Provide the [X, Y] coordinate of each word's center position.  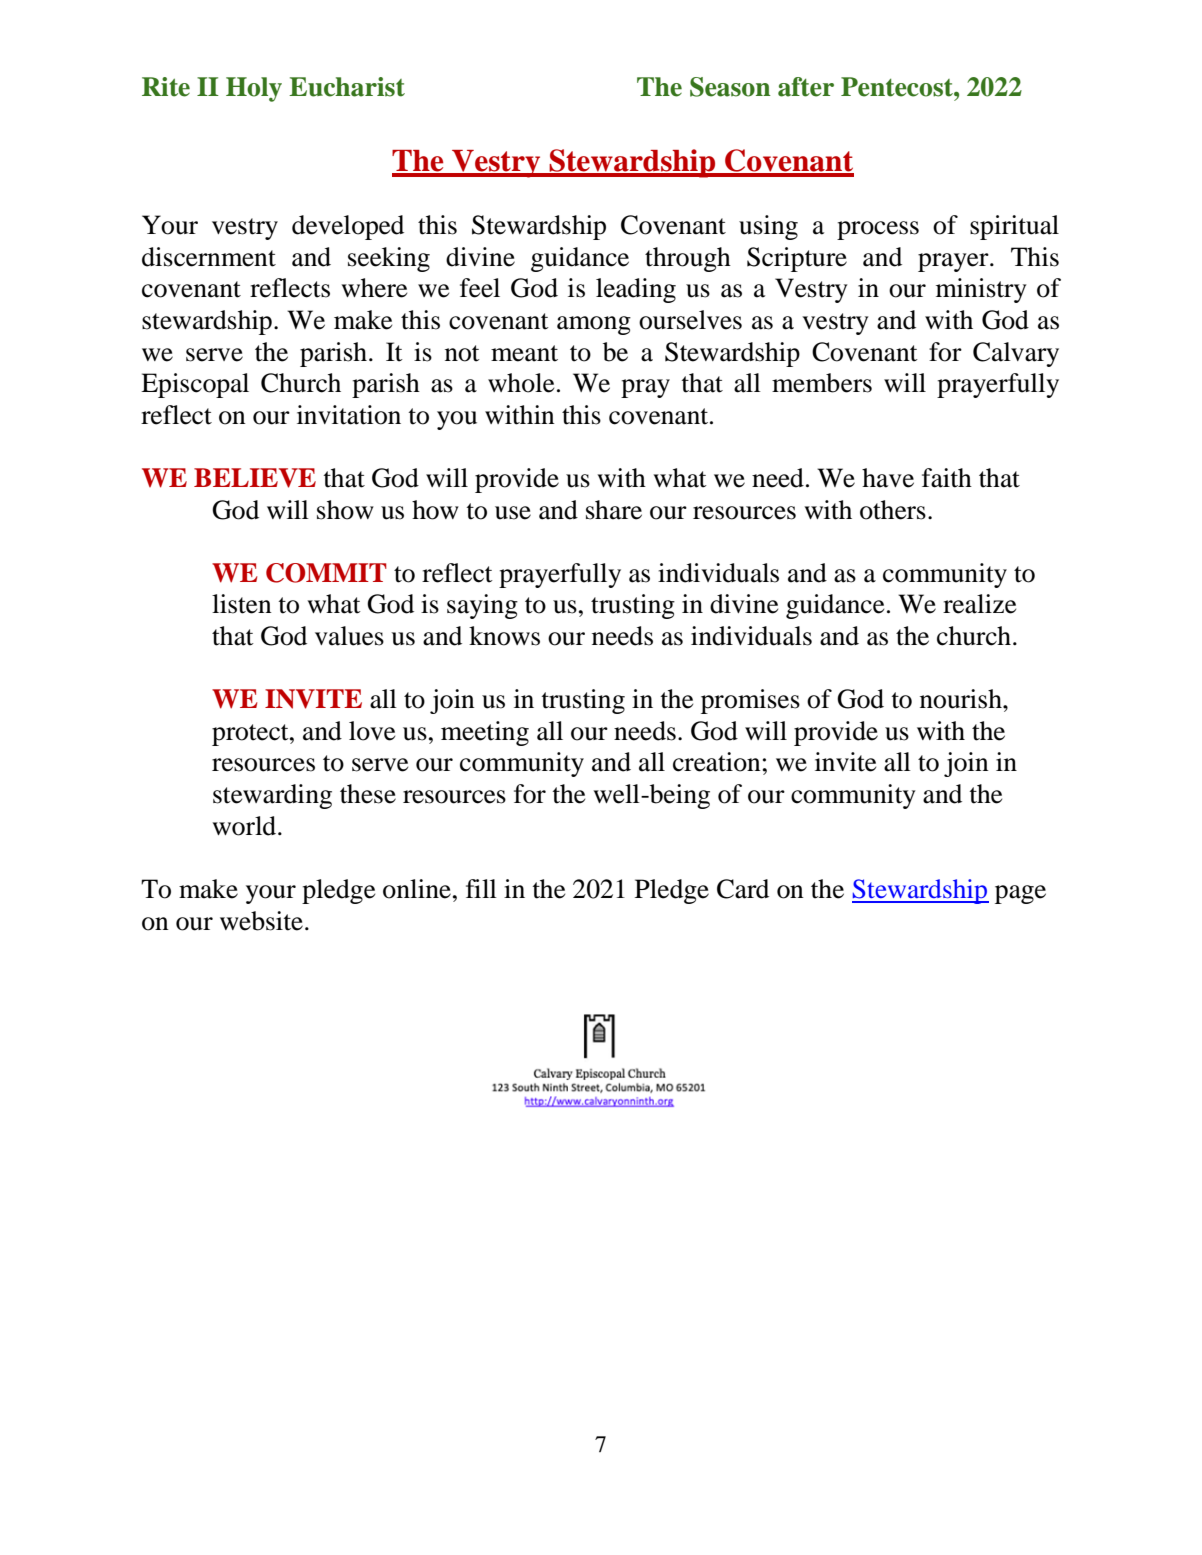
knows [504, 636]
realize [979, 604]
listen [242, 604]
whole [521, 383]
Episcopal [195, 385]
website [261, 921]
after [806, 87]
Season [730, 87]
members [822, 383]
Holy [254, 89]
